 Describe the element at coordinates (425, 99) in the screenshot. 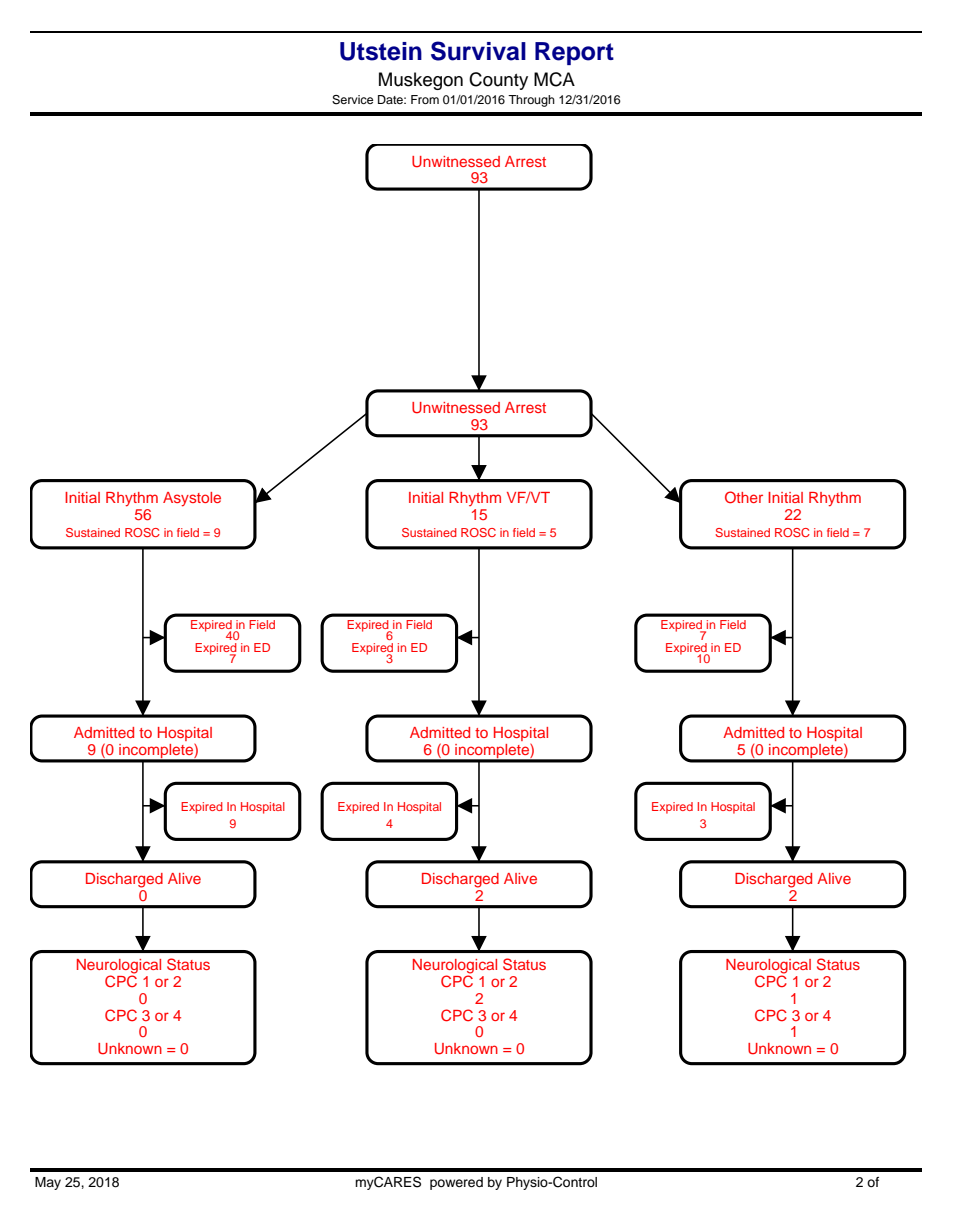

I see `From` at that location.
